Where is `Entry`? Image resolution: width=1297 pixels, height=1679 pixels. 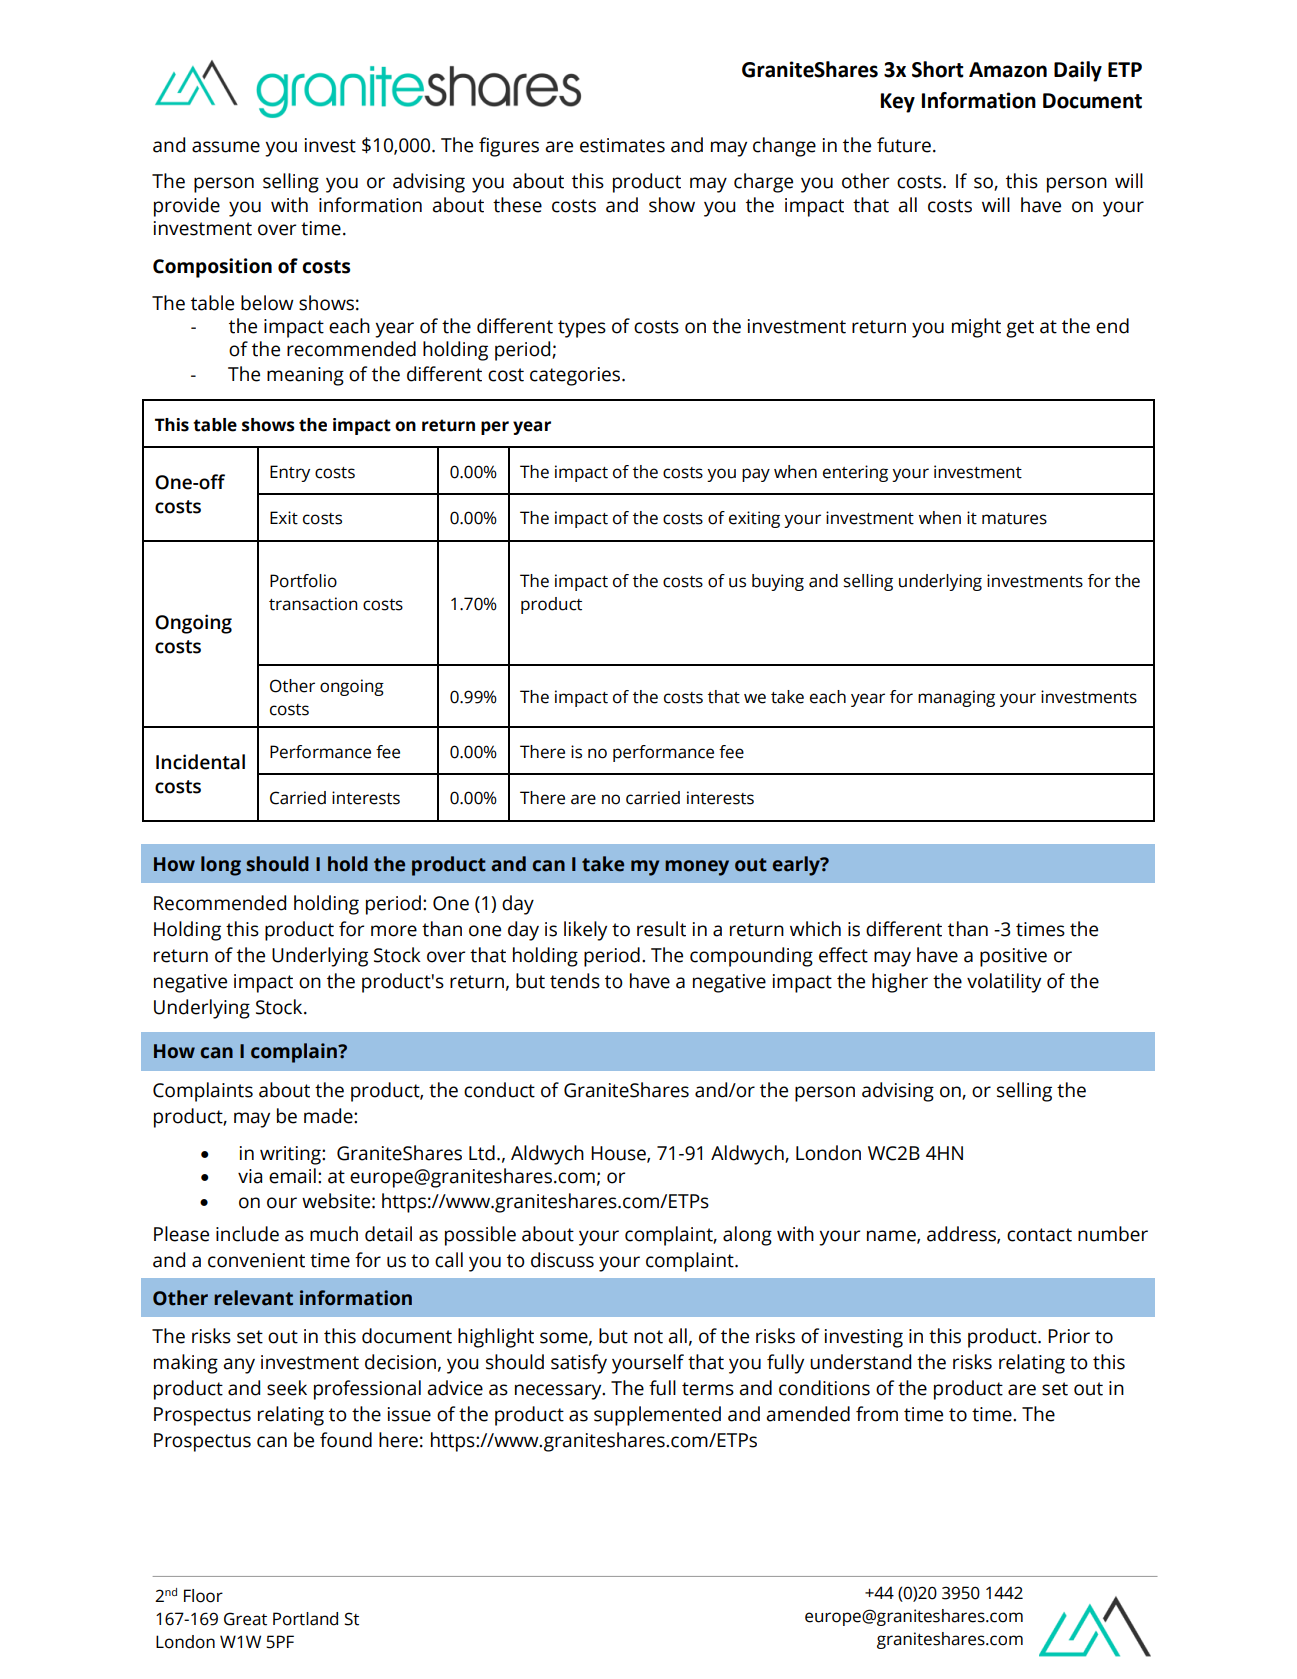
Entry is located at coordinates (290, 473).
